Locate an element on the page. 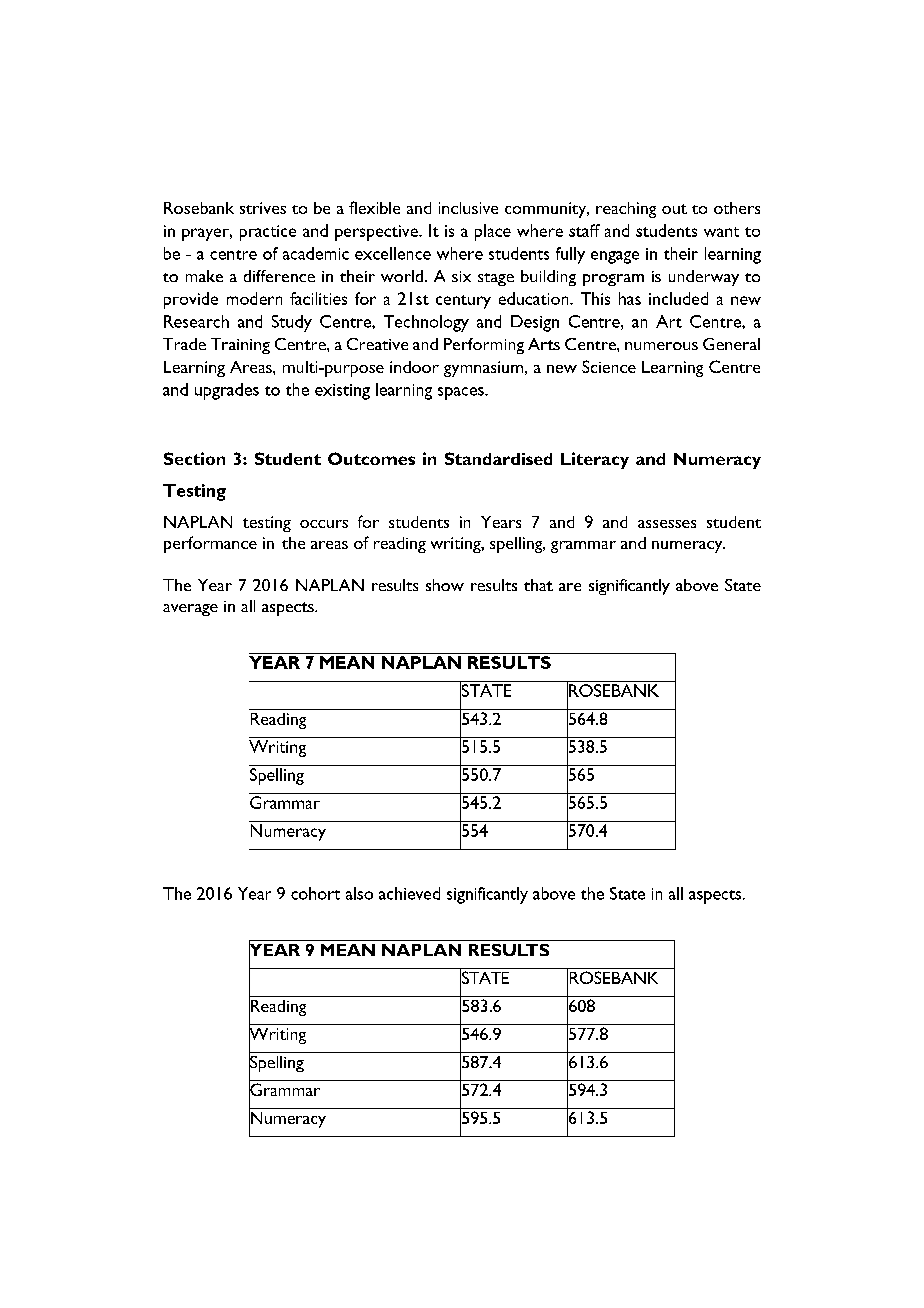 The height and width of the image is (1308, 924). assesses is located at coordinates (667, 524).
